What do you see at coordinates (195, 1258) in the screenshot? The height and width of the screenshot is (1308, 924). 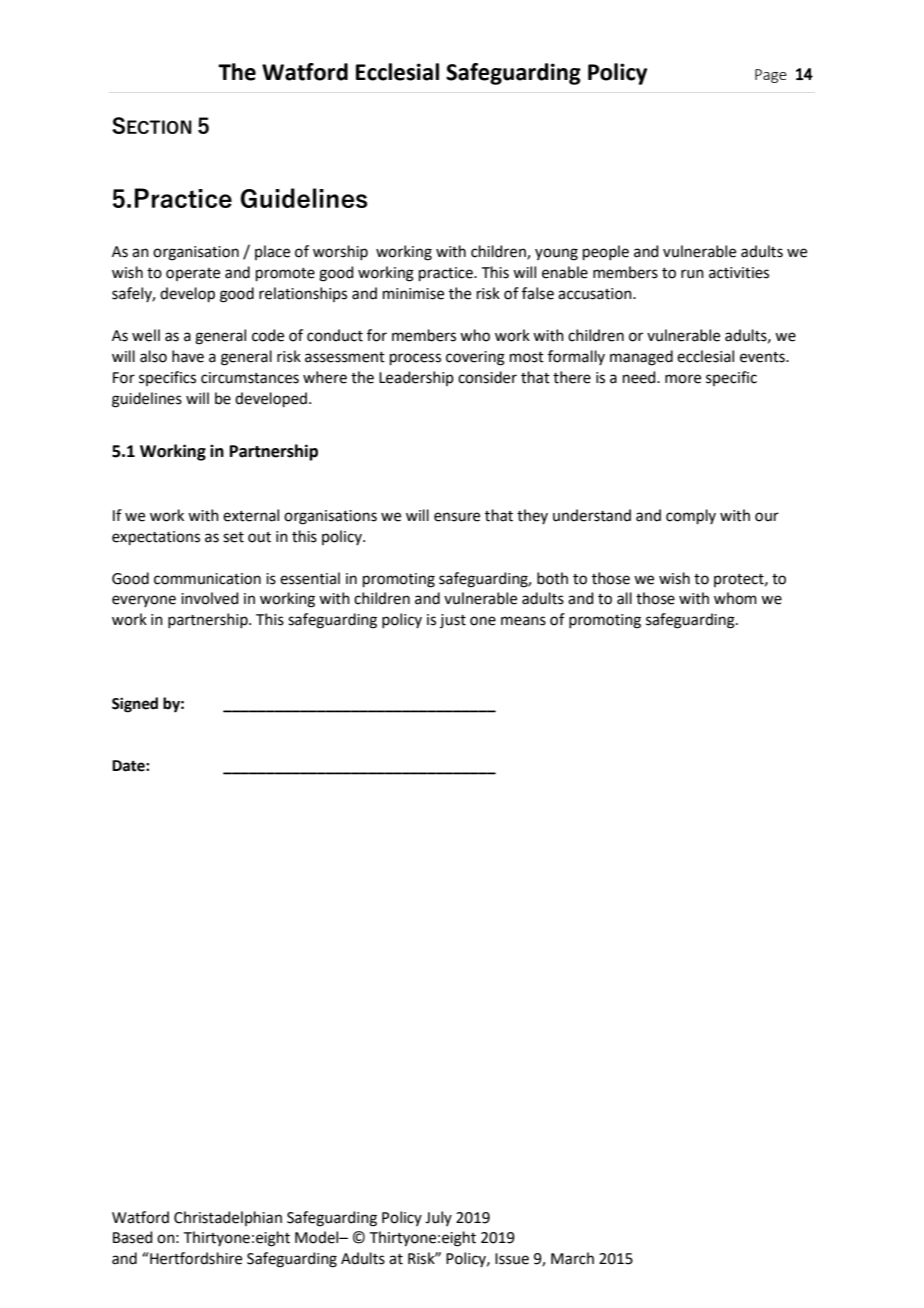 I see `Hertfordshire` at bounding box center [195, 1258].
